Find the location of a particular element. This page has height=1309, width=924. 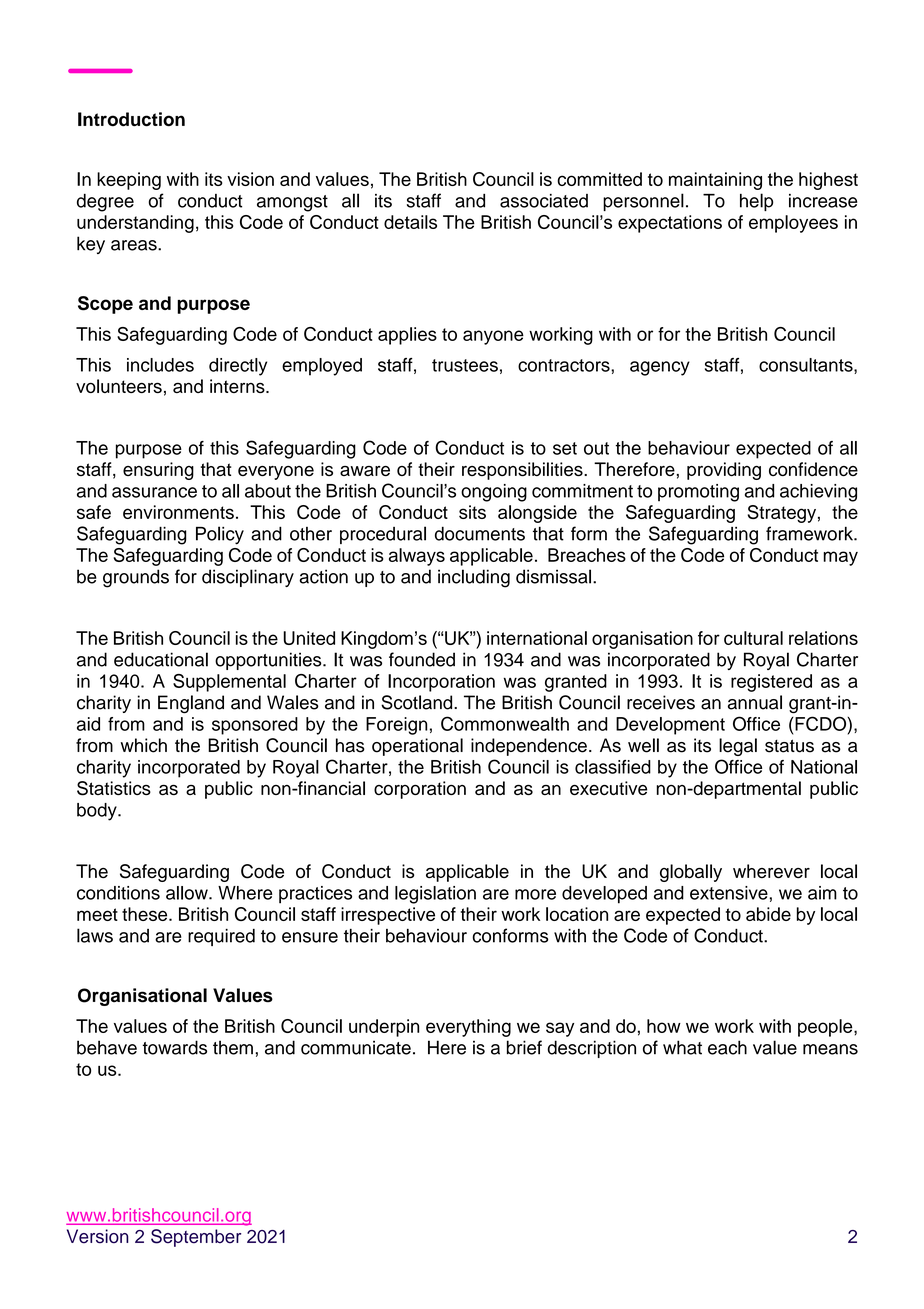

associated is located at coordinates (544, 201).
